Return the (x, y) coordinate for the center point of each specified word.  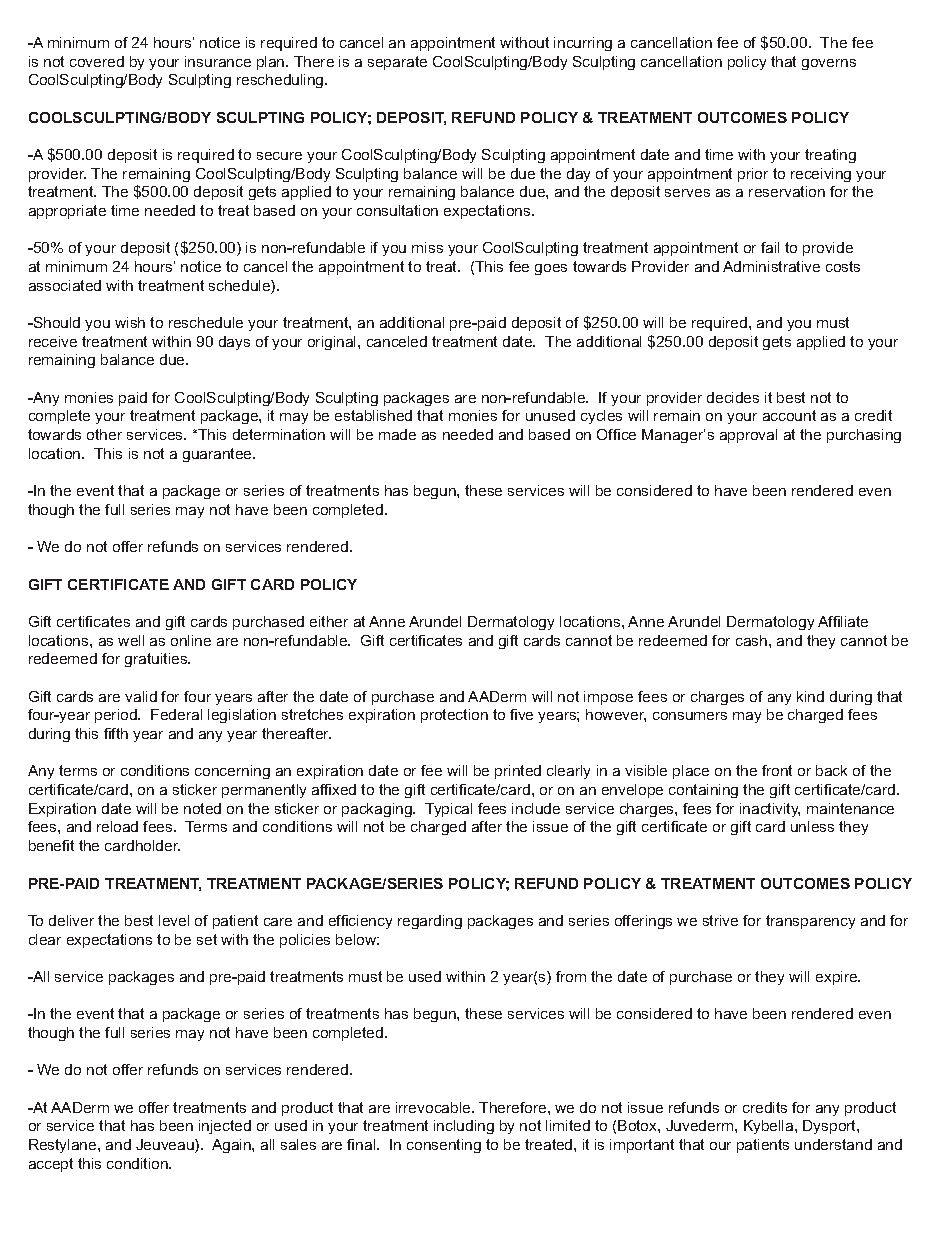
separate (397, 63)
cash (753, 640)
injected (225, 1127)
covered (97, 61)
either (329, 621)
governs (829, 64)
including (464, 1127)
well (131, 640)
